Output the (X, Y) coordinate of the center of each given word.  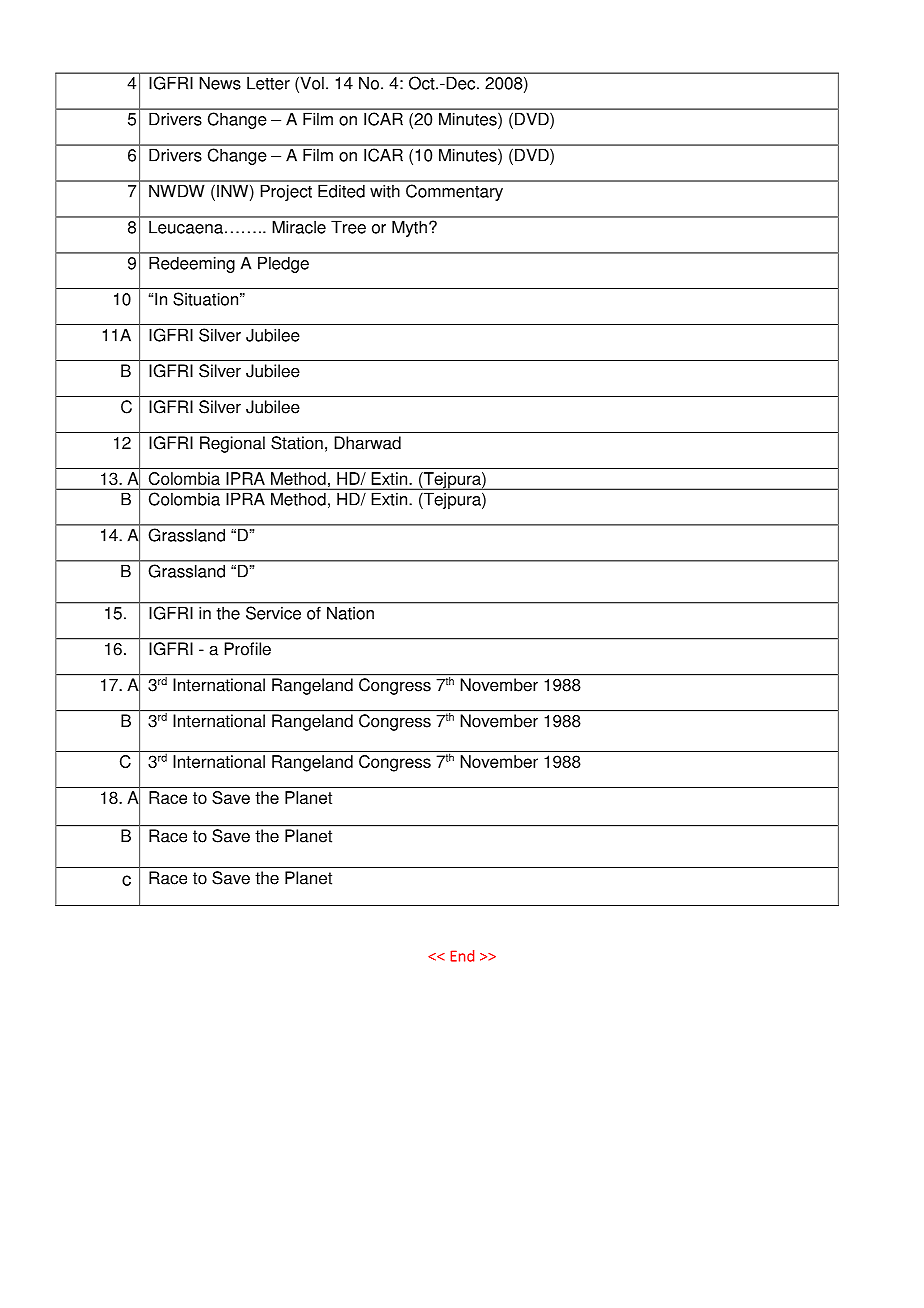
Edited (341, 191)
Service (273, 613)
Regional (232, 444)
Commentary (454, 192)
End (462, 956)
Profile (248, 649)
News (220, 83)
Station (297, 443)
